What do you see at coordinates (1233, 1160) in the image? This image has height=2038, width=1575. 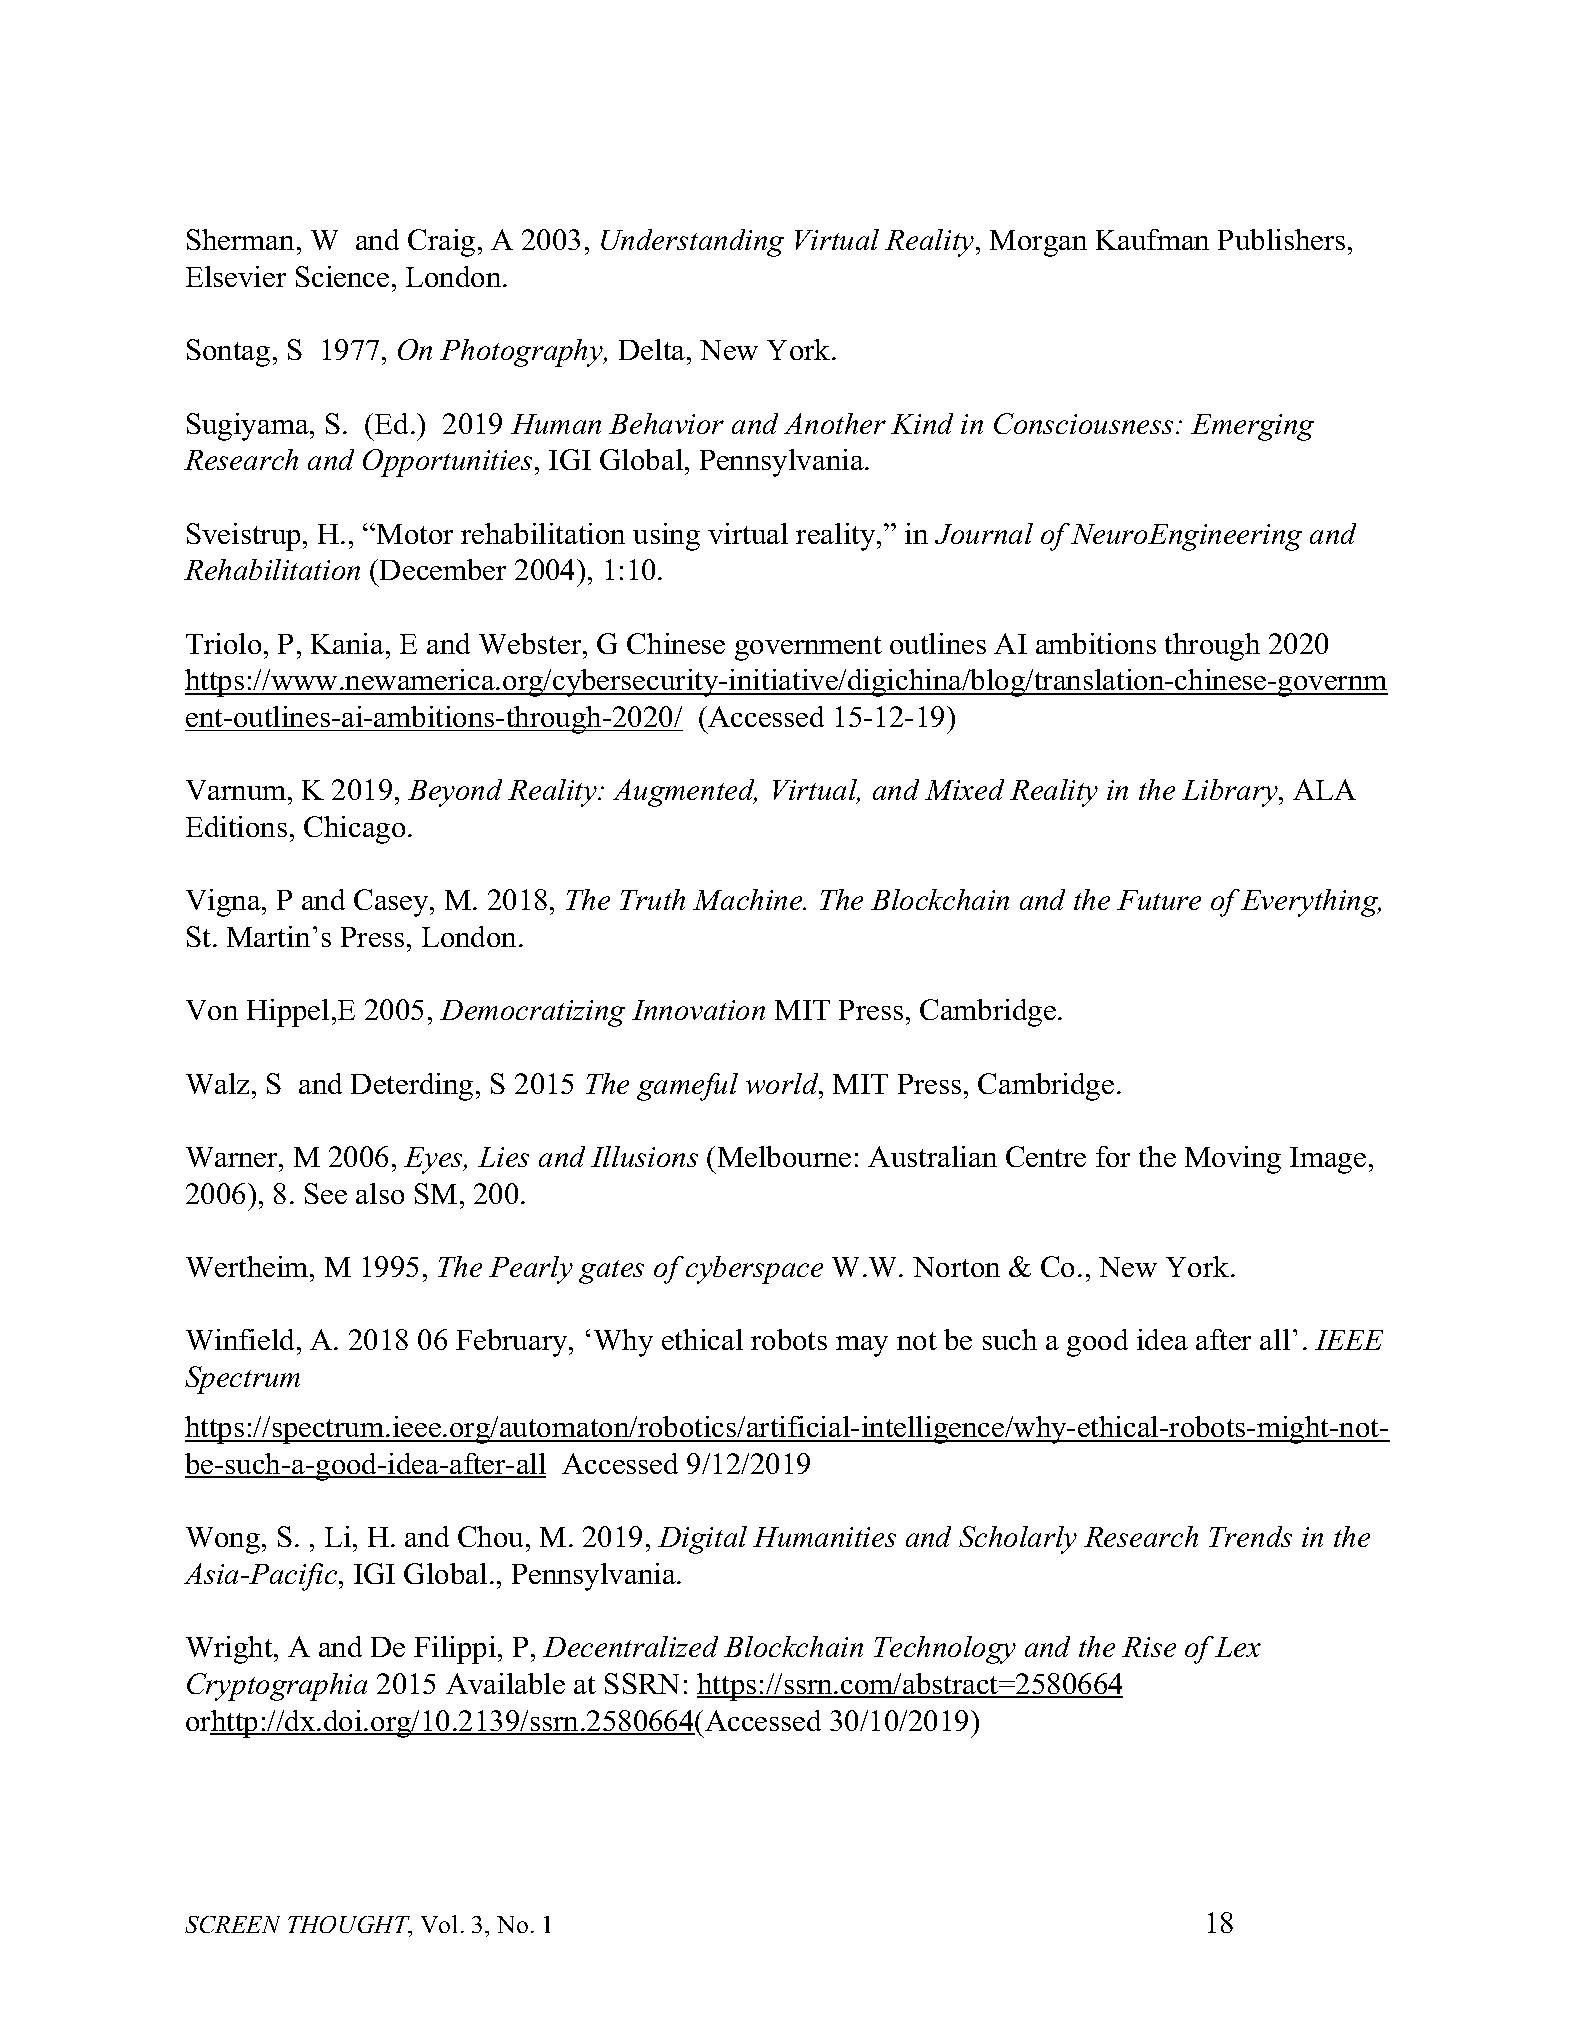 I see `Moving` at bounding box center [1233, 1160].
